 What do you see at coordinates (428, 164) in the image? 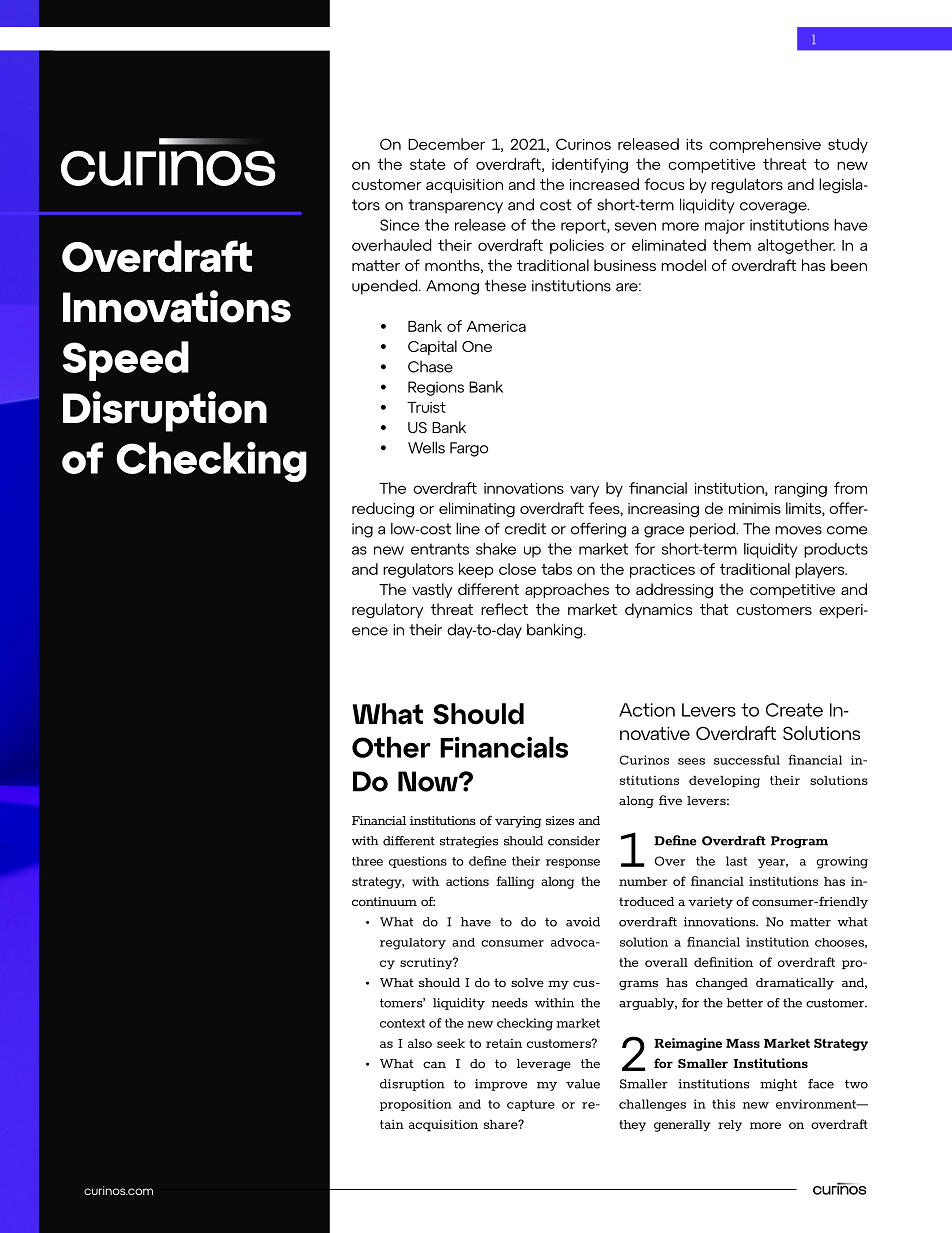
I see `state` at bounding box center [428, 164].
